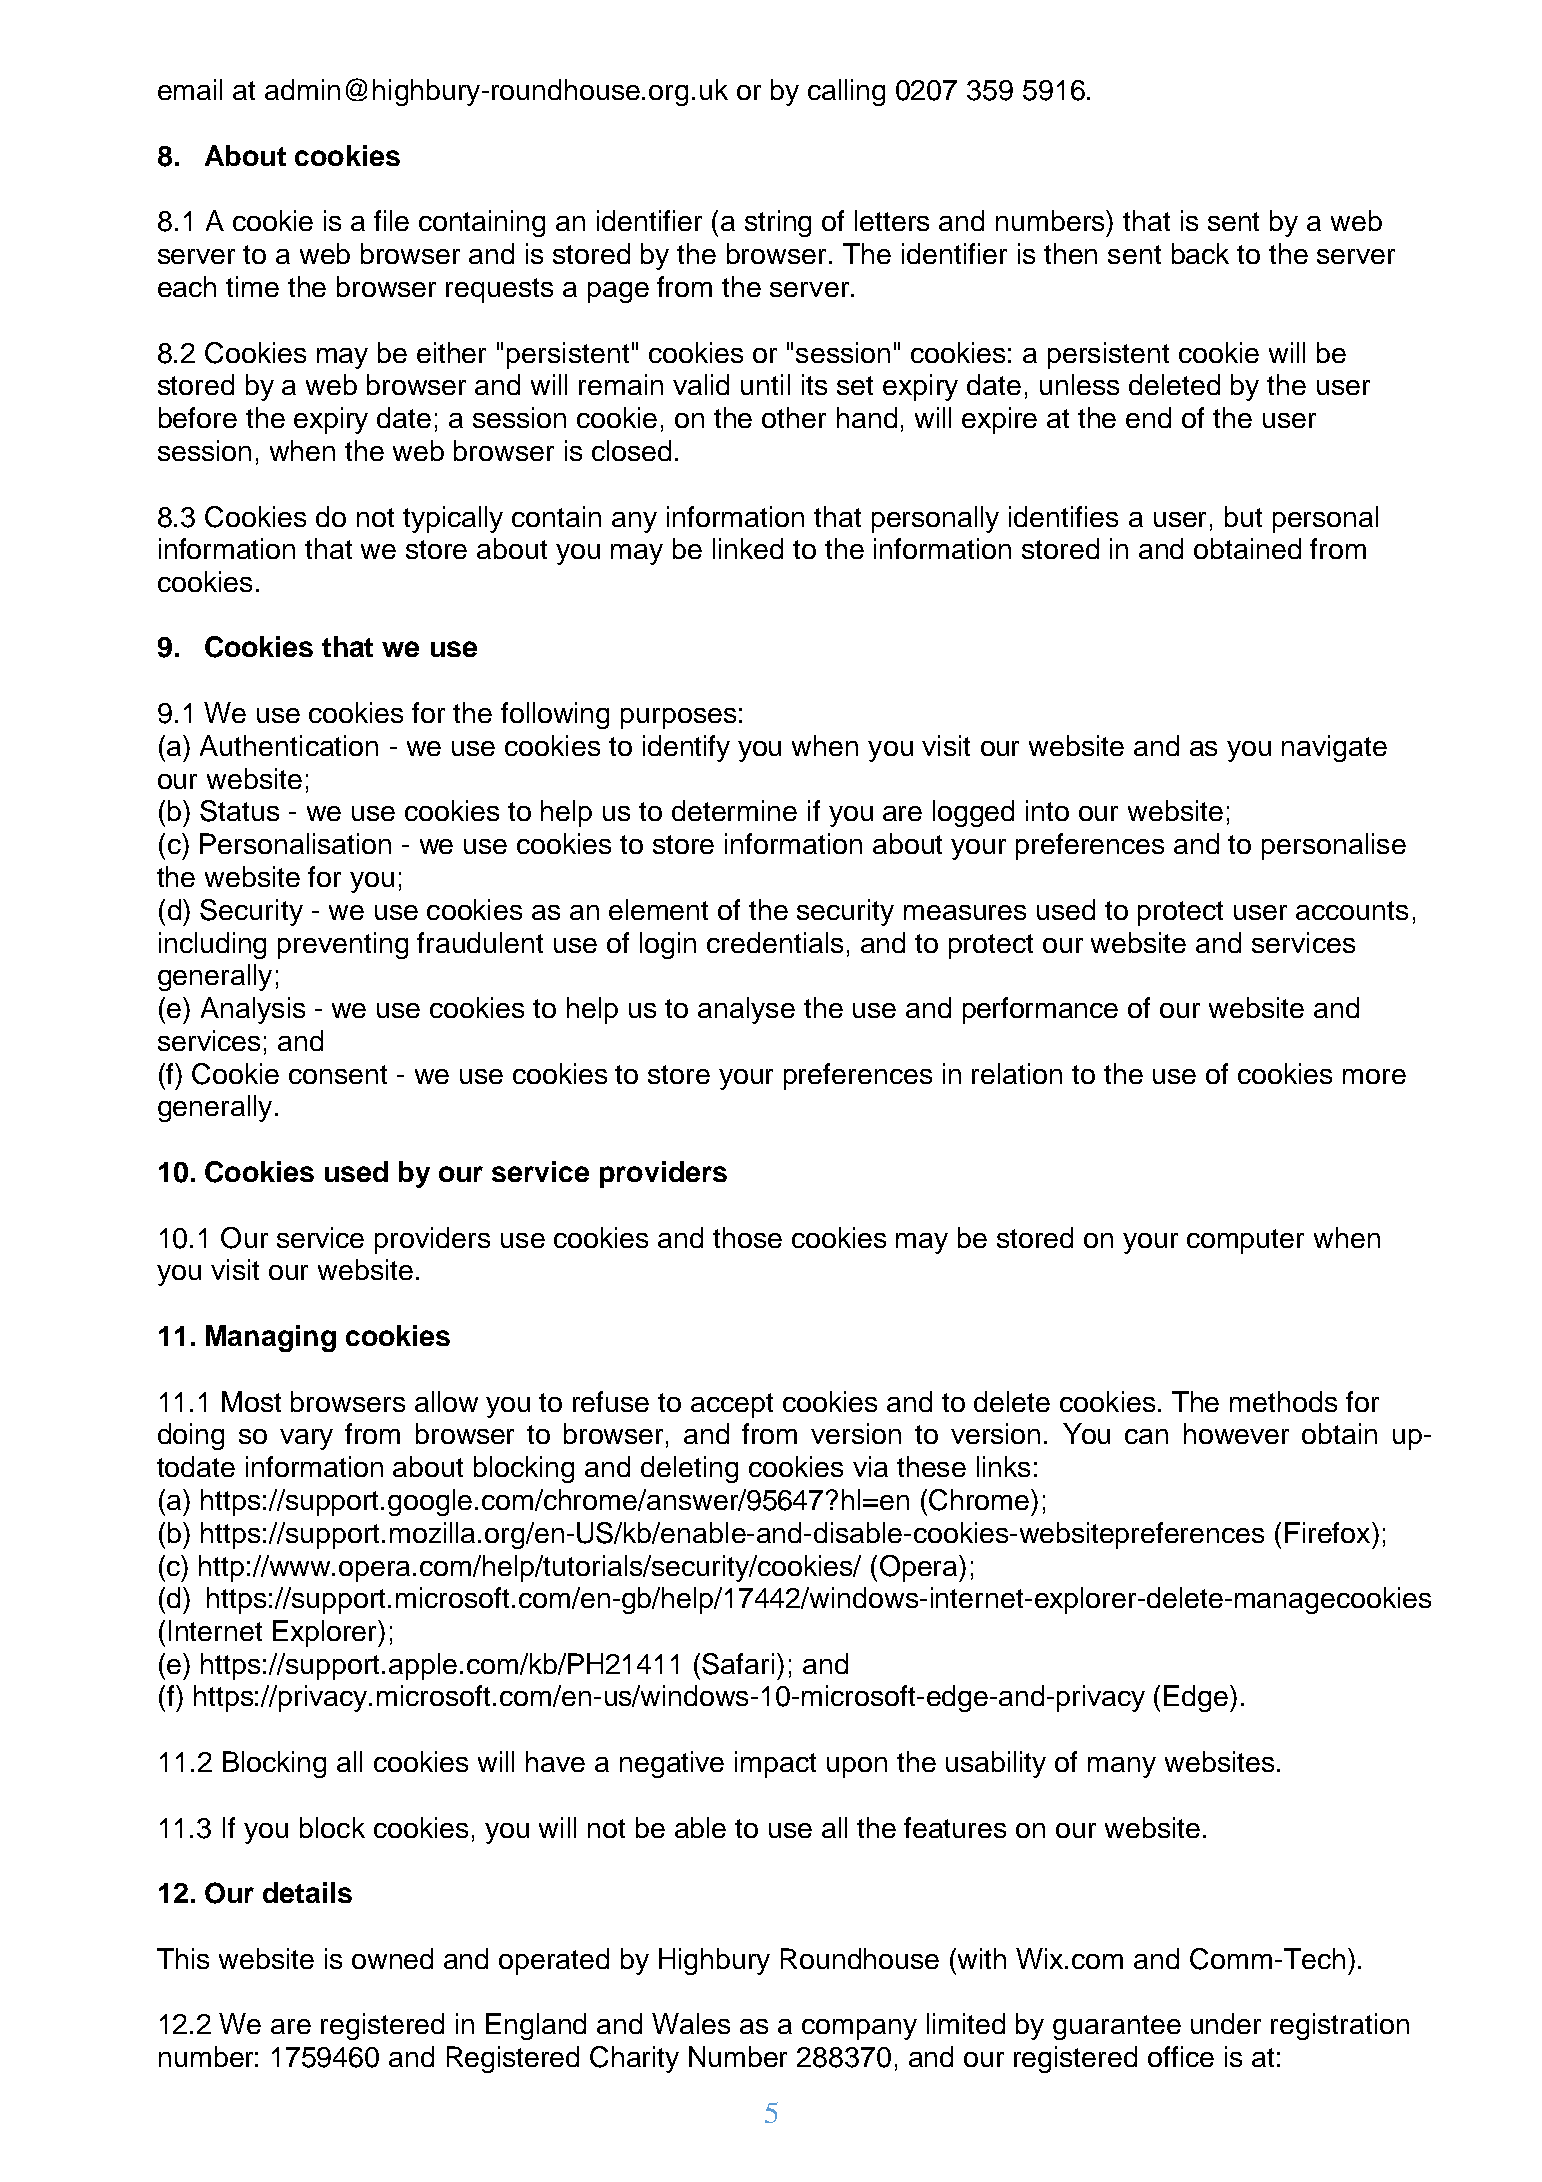 This screenshot has width=1542, height=2182. What do you see at coordinates (1374, 1076) in the screenshot?
I see `more` at bounding box center [1374, 1076].
